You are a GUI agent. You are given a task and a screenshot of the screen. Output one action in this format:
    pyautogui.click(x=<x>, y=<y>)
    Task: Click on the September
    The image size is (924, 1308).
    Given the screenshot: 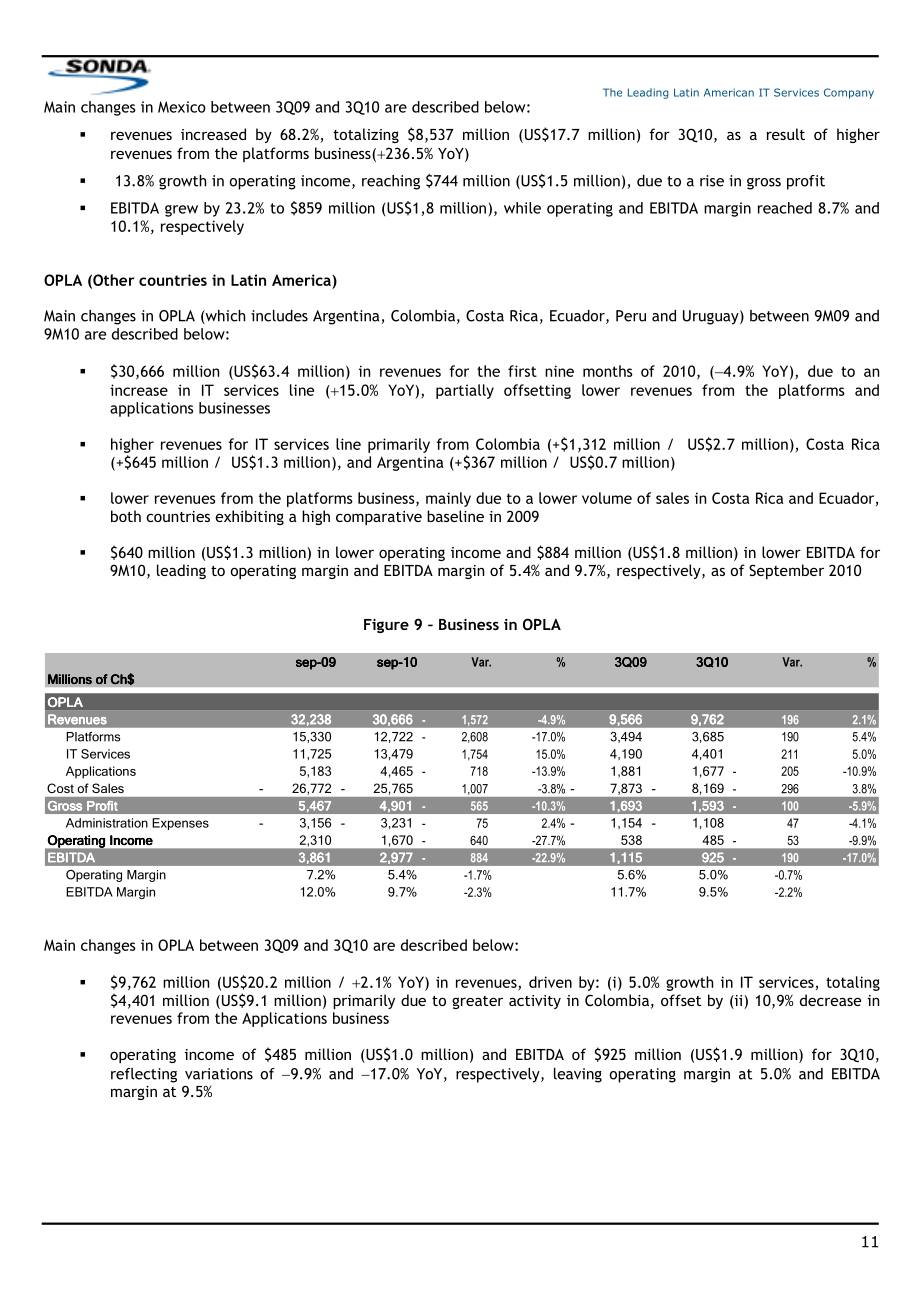 What is the action you would take?
    pyautogui.click(x=786, y=571)
